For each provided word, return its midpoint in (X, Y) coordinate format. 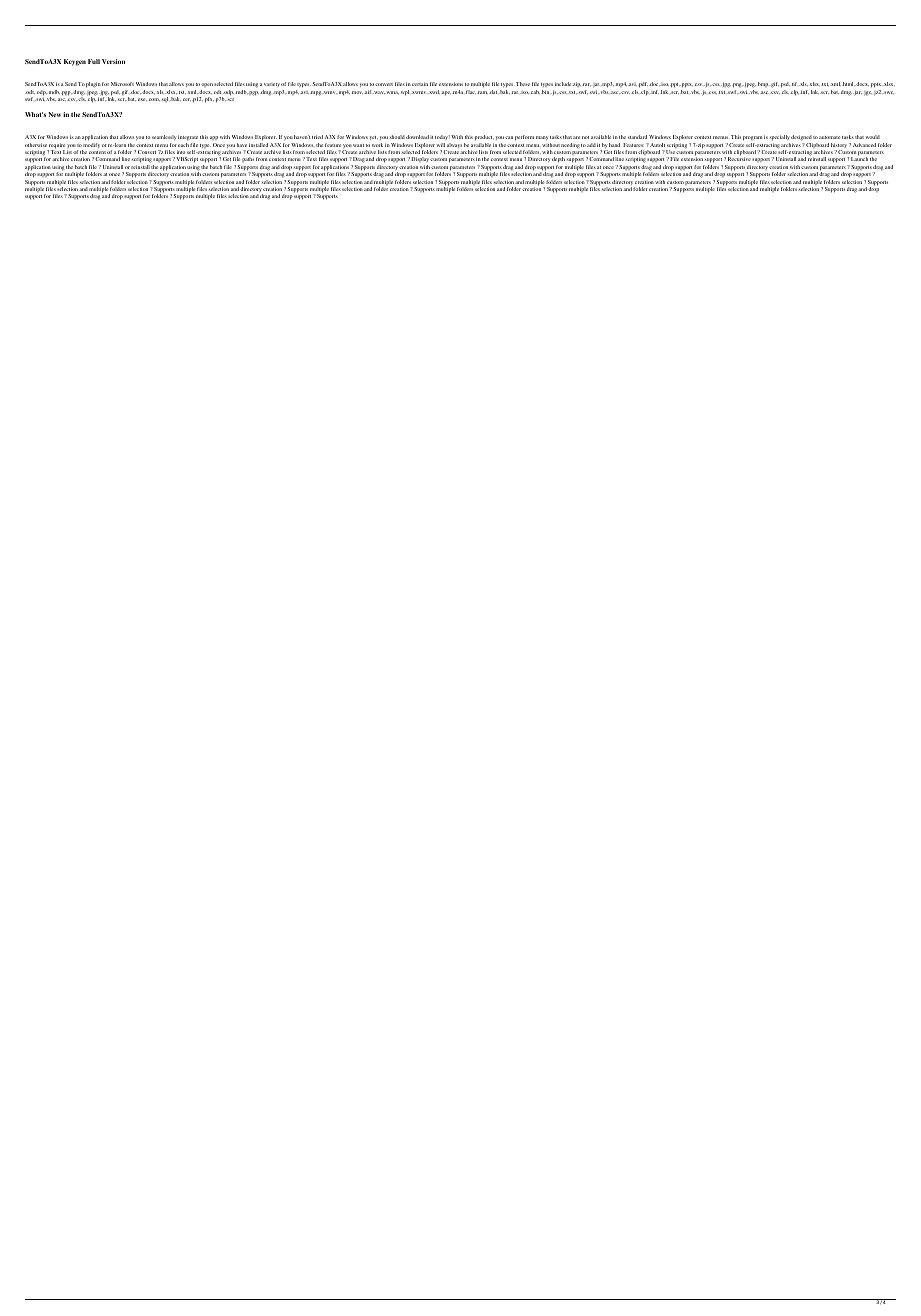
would (873, 137)
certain (420, 84)
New (54, 114)
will (441, 145)
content (97, 152)
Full (94, 61)
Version (113, 61)
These (523, 84)
